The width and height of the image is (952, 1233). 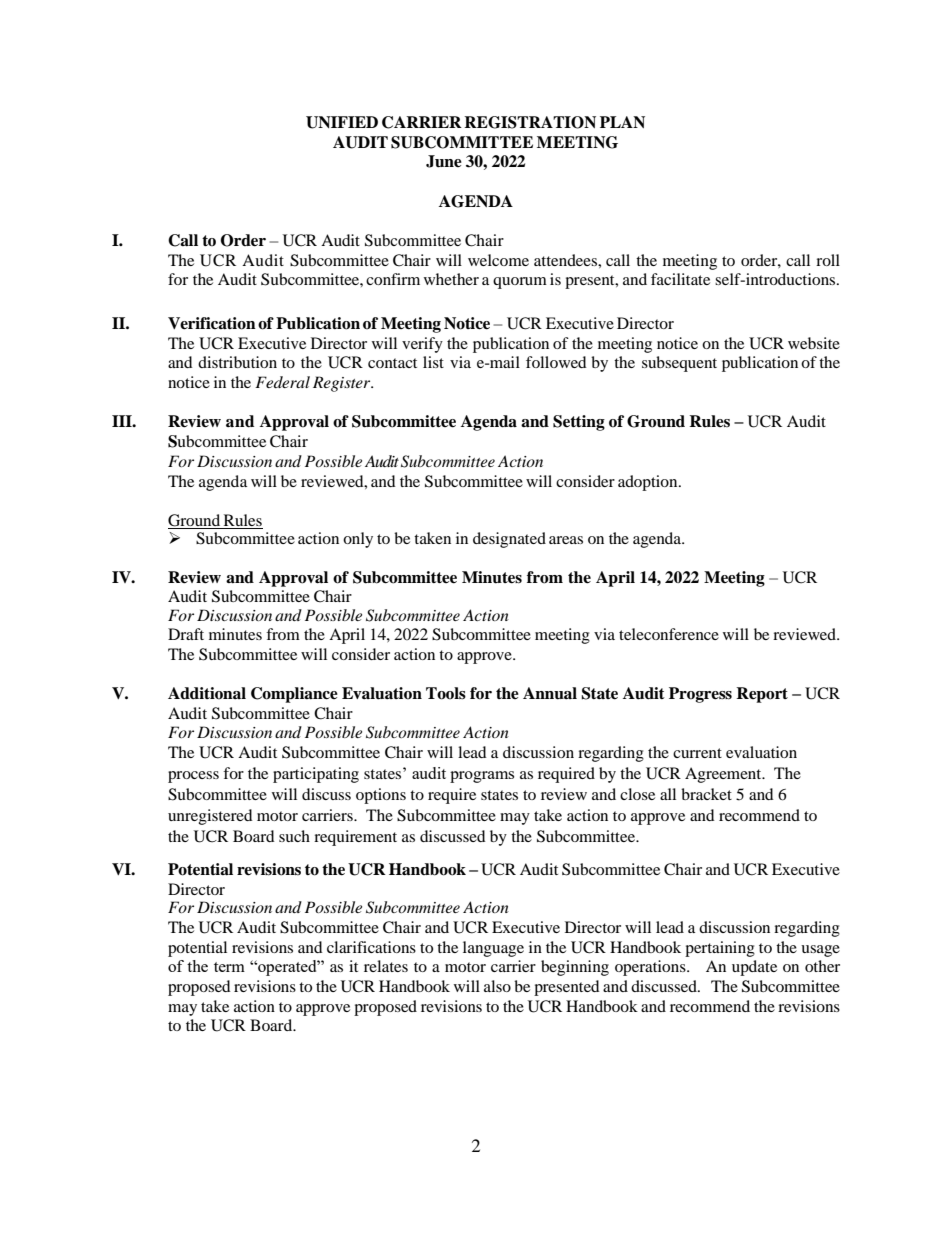 I want to click on Setting, so click(x=579, y=423).
